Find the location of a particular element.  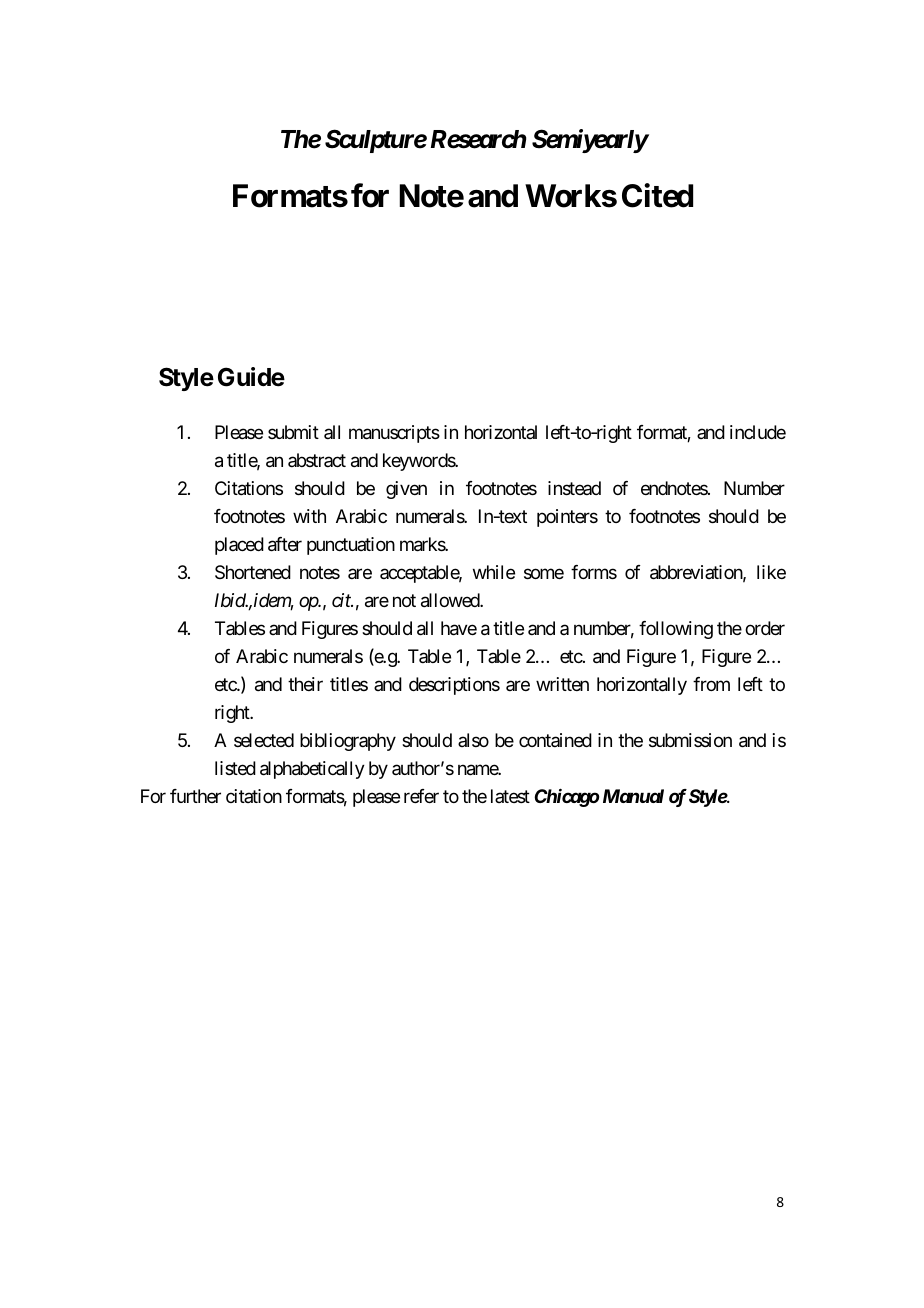

submit is located at coordinates (293, 432).
